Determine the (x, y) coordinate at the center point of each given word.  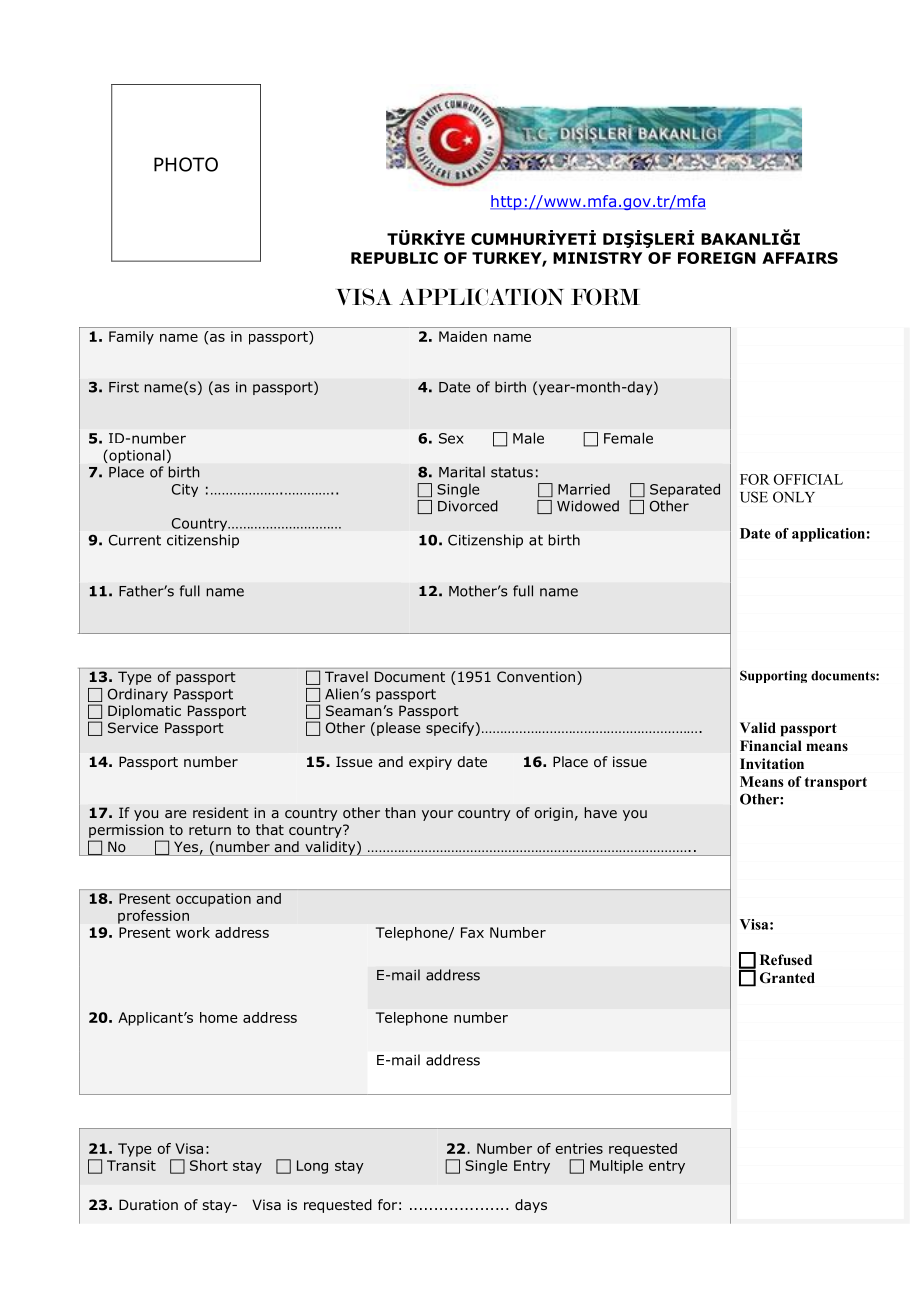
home (219, 1017)
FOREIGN (717, 258)
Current (135, 540)
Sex (451, 438)
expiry (430, 763)
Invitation (772, 763)
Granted (787, 978)
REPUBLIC (394, 258)
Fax (472, 932)
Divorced (468, 506)
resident (221, 812)
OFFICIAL (808, 479)
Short (209, 1165)
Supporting (773, 676)
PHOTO (186, 164)
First (124, 387)
